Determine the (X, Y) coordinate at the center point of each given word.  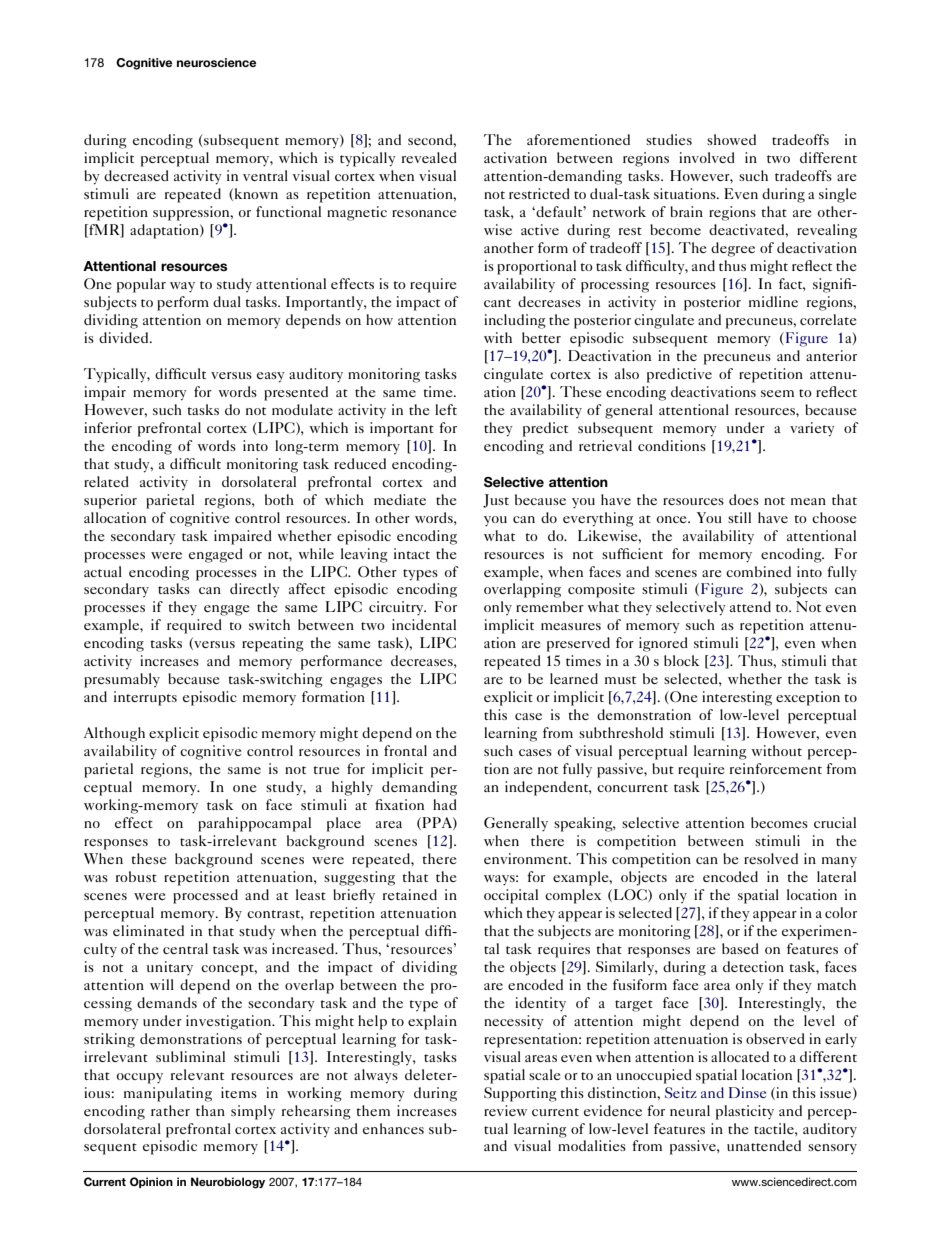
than (210, 1110)
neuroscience (216, 62)
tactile (775, 1128)
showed (731, 139)
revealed (429, 157)
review (505, 1110)
